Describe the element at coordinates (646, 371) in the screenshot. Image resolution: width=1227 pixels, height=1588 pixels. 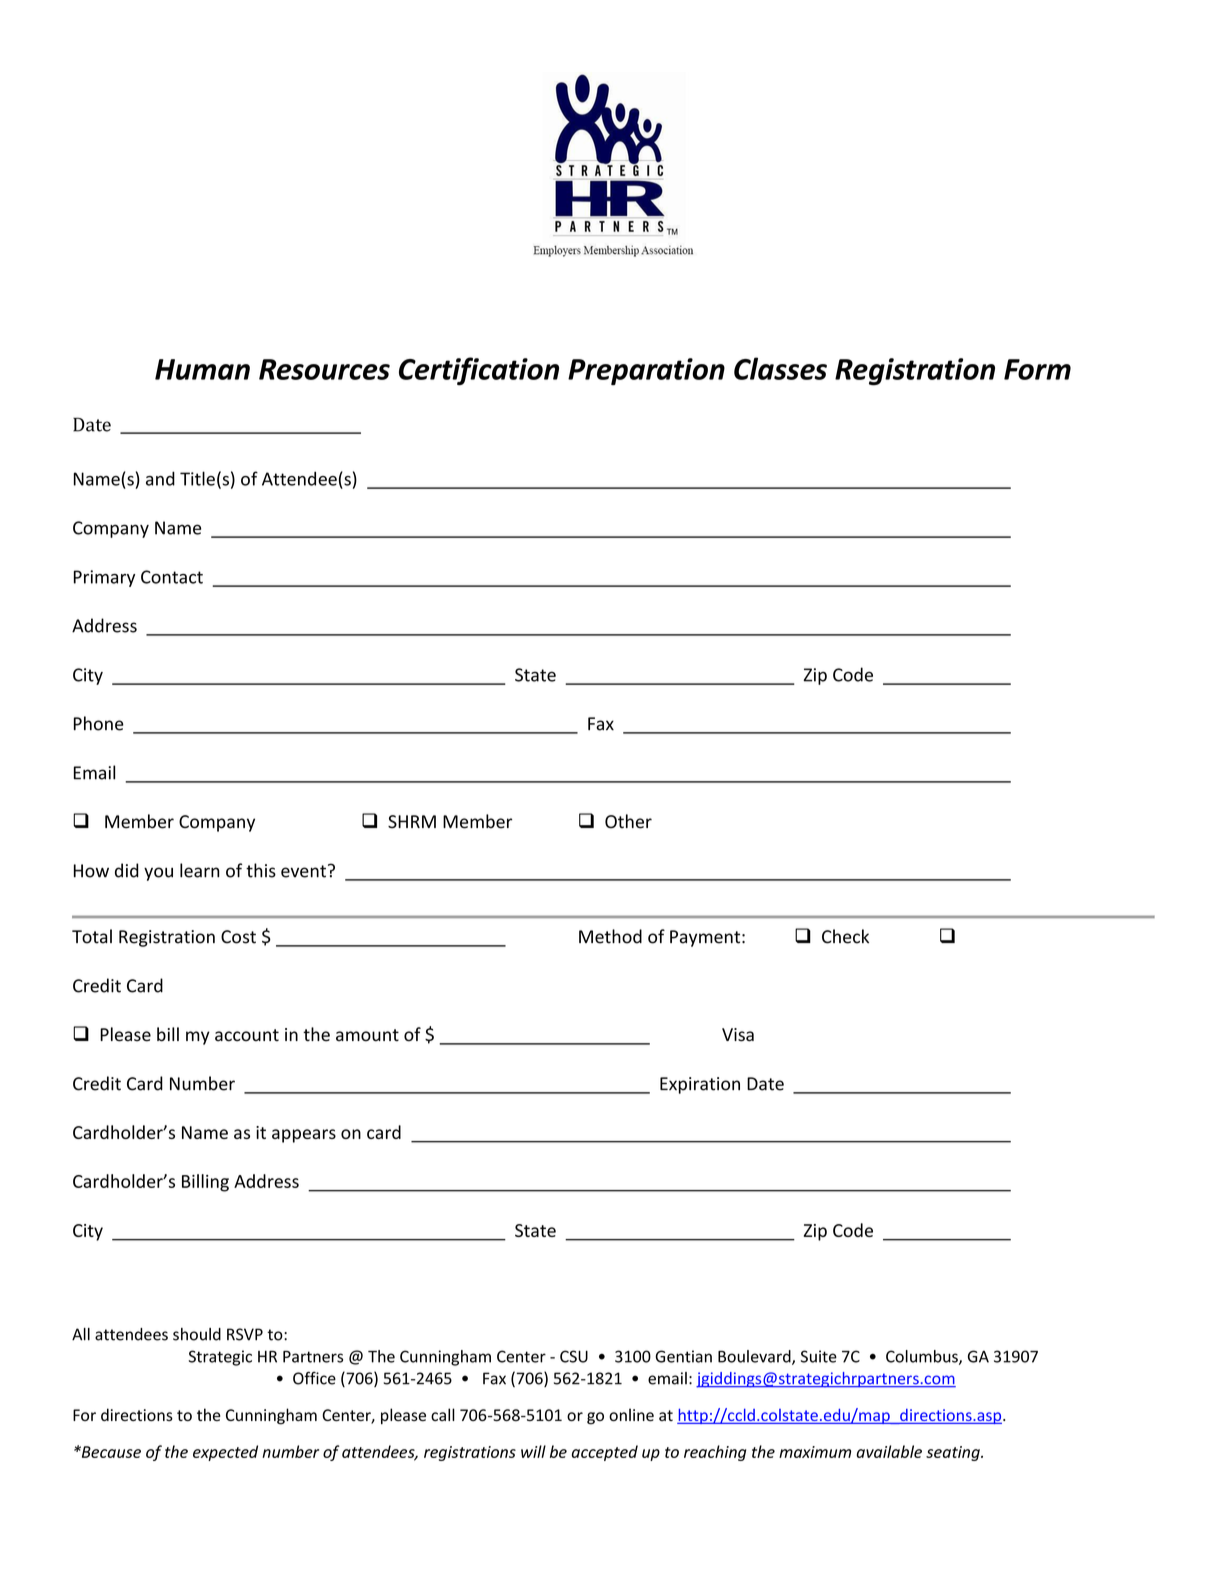
I see `Preparation` at that location.
